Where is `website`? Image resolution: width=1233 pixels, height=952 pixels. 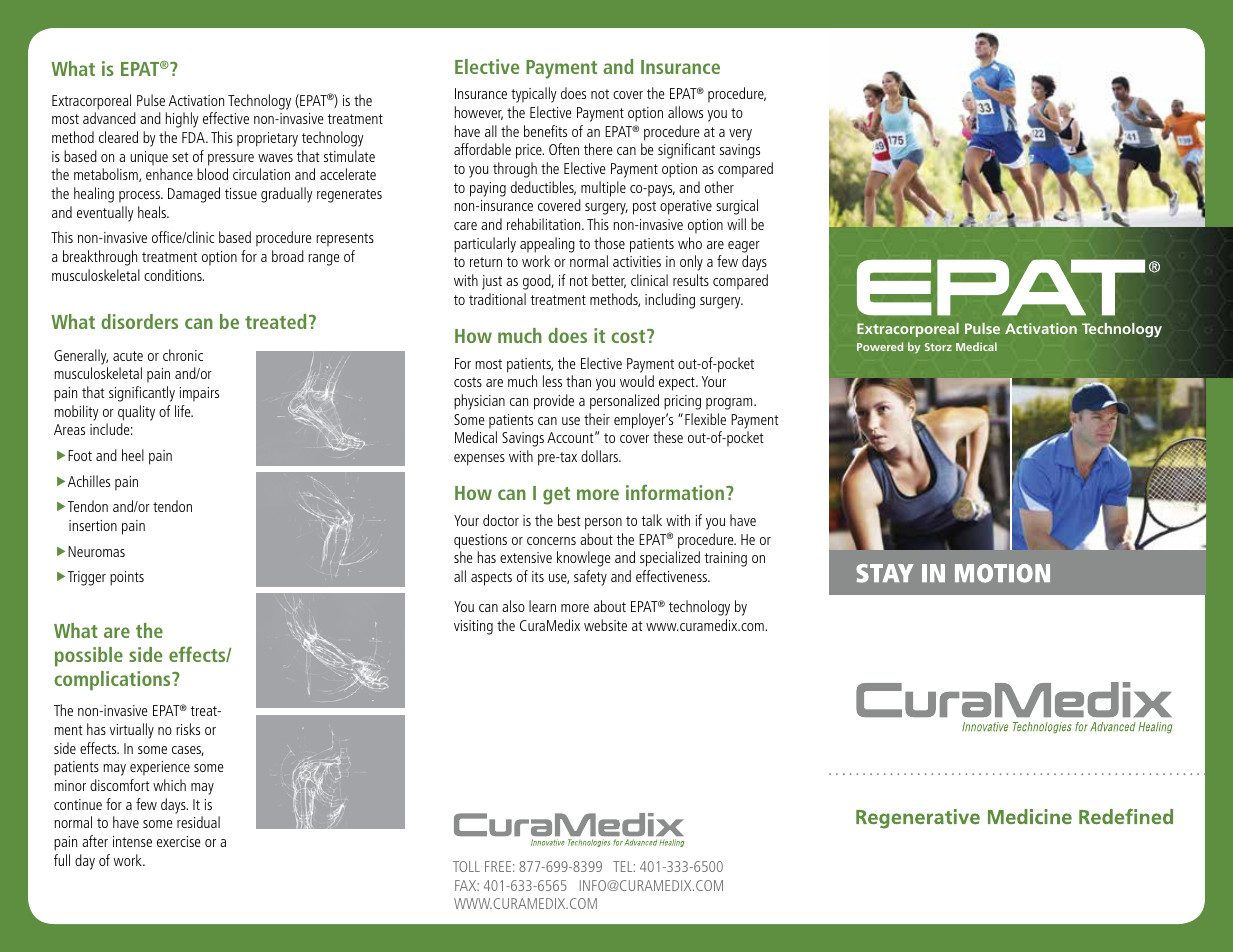 website is located at coordinates (605, 625).
